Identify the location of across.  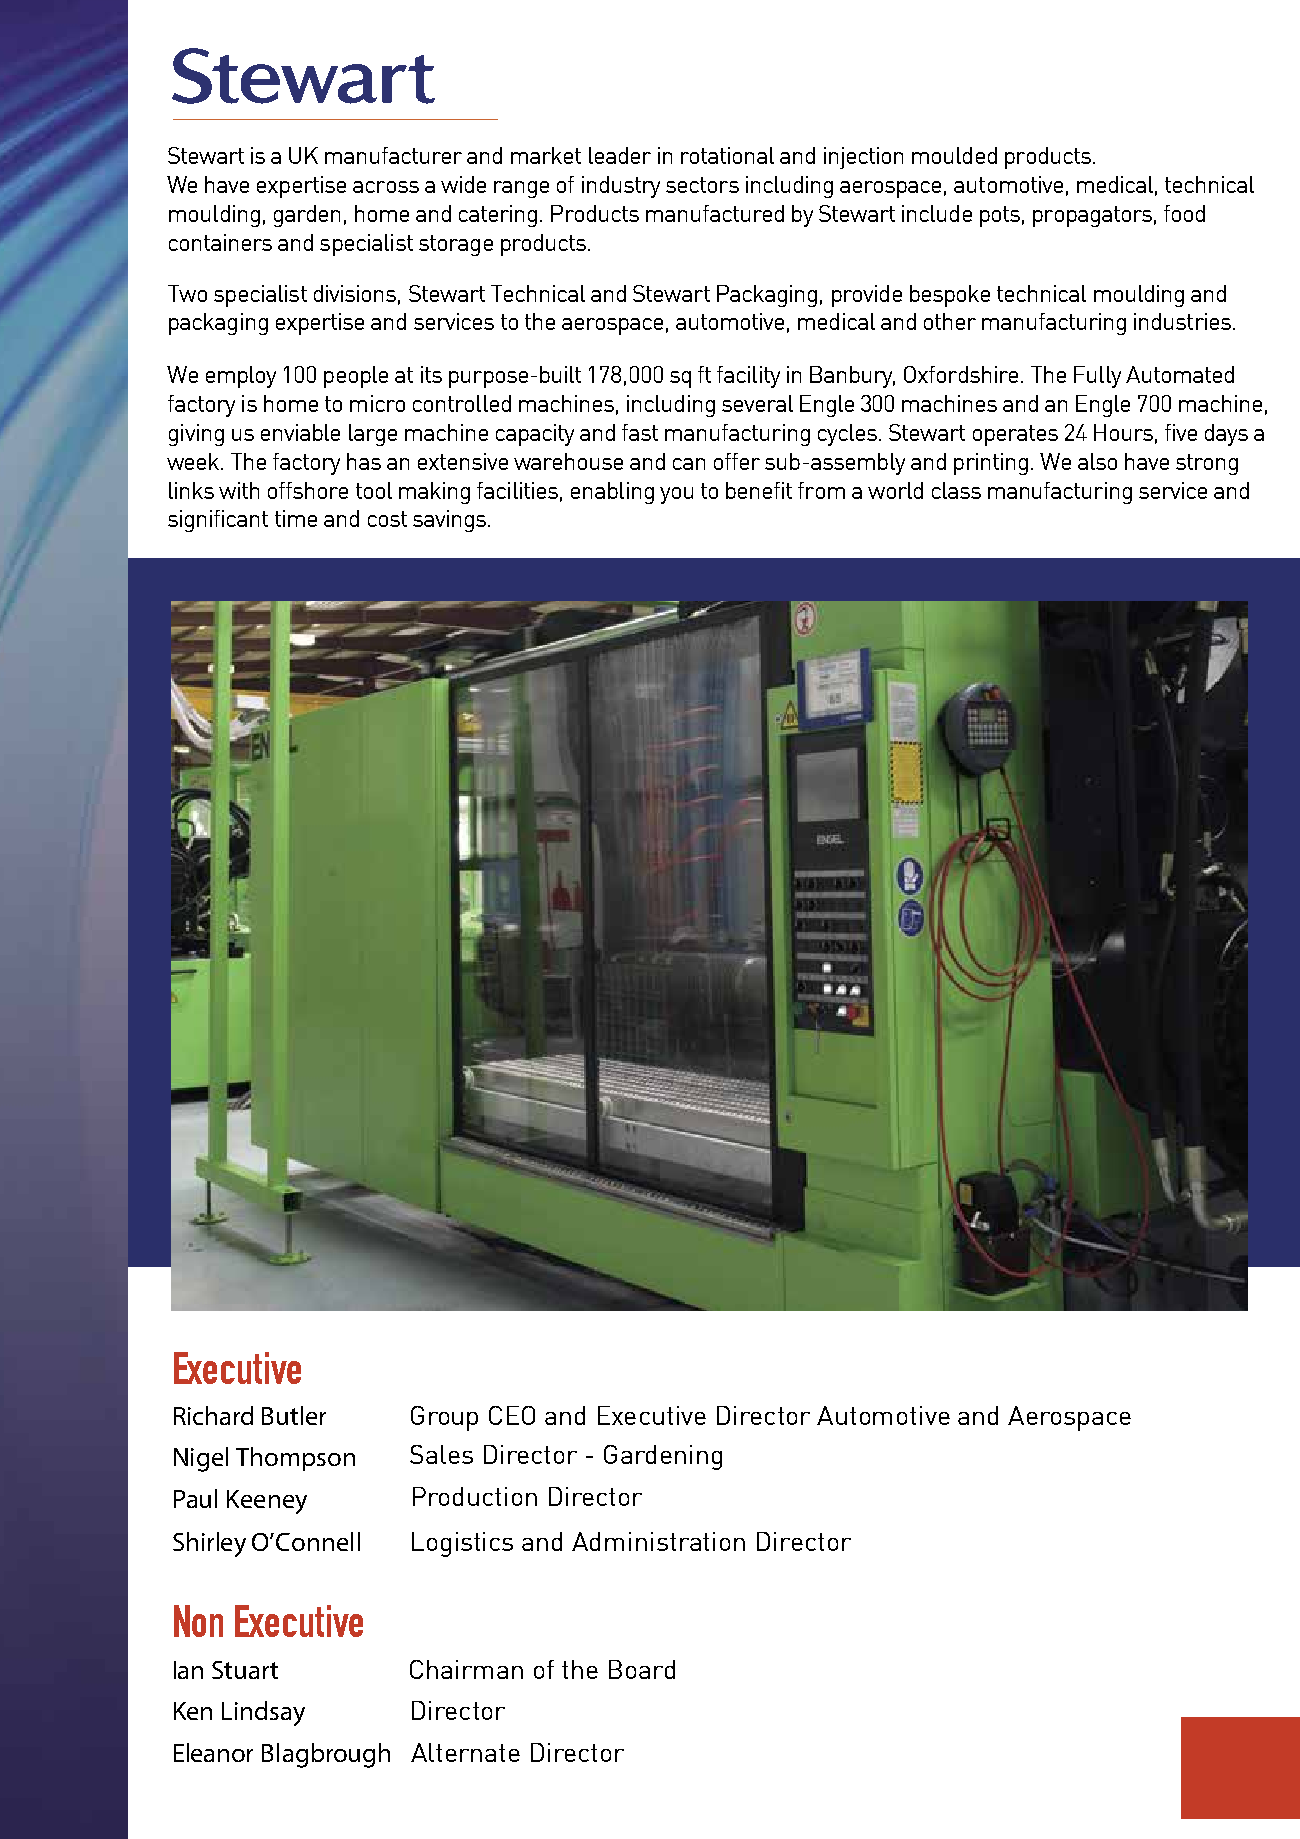
(386, 187).
